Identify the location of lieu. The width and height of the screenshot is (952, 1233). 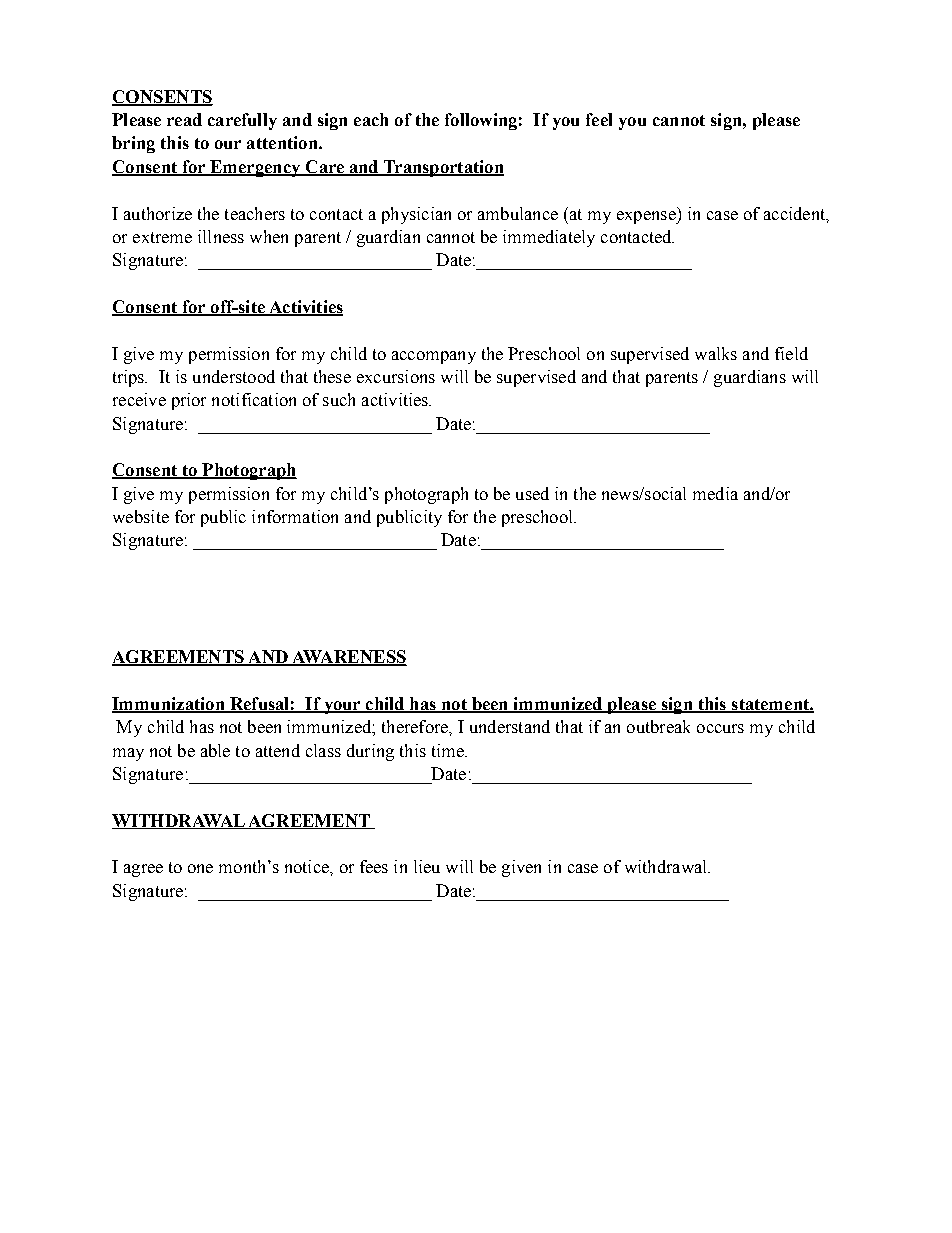
(427, 866).
